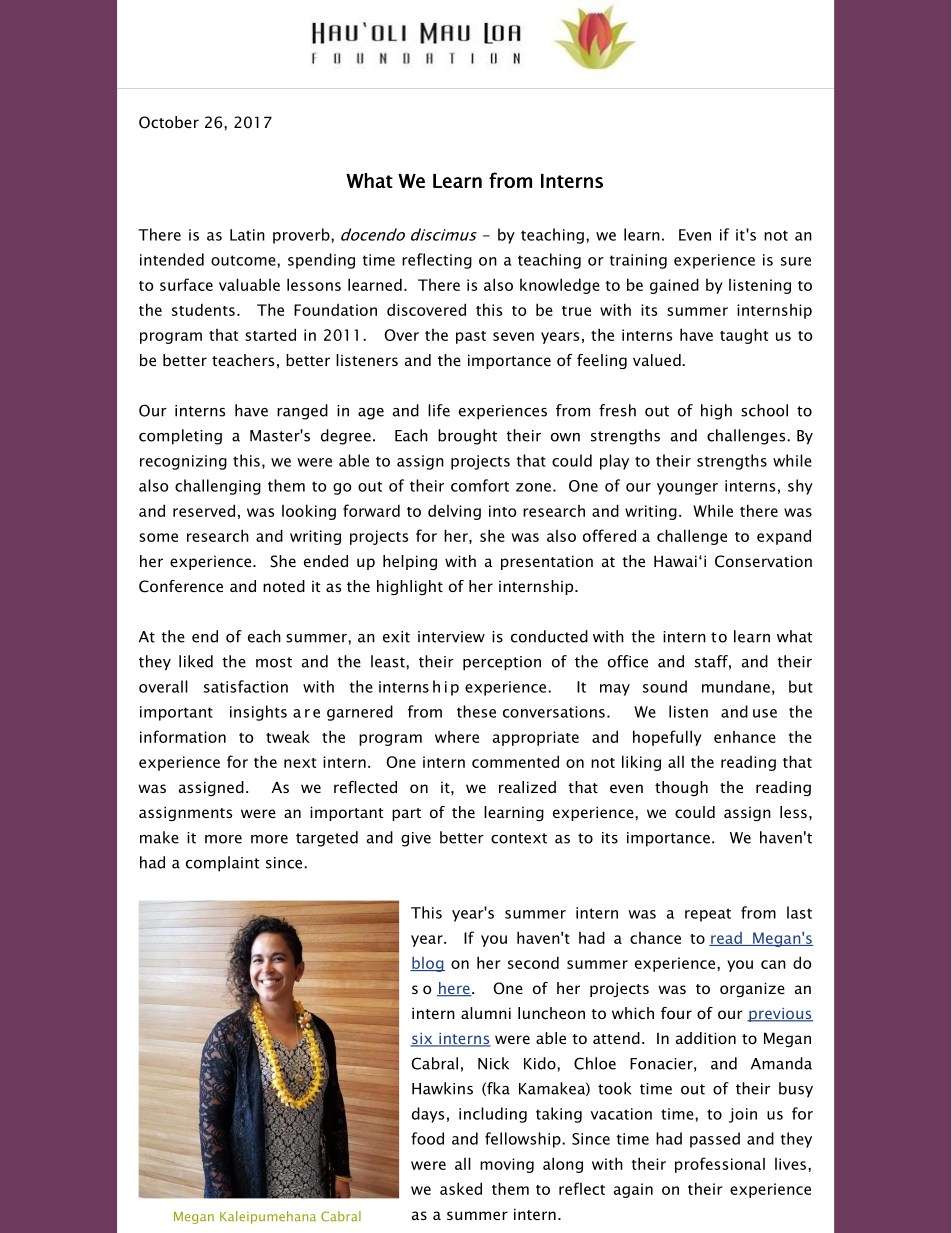 The height and width of the image is (1233, 952). What do you see at coordinates (764, 410) in the image?
I see `school` at bounding box center [764, 410].
